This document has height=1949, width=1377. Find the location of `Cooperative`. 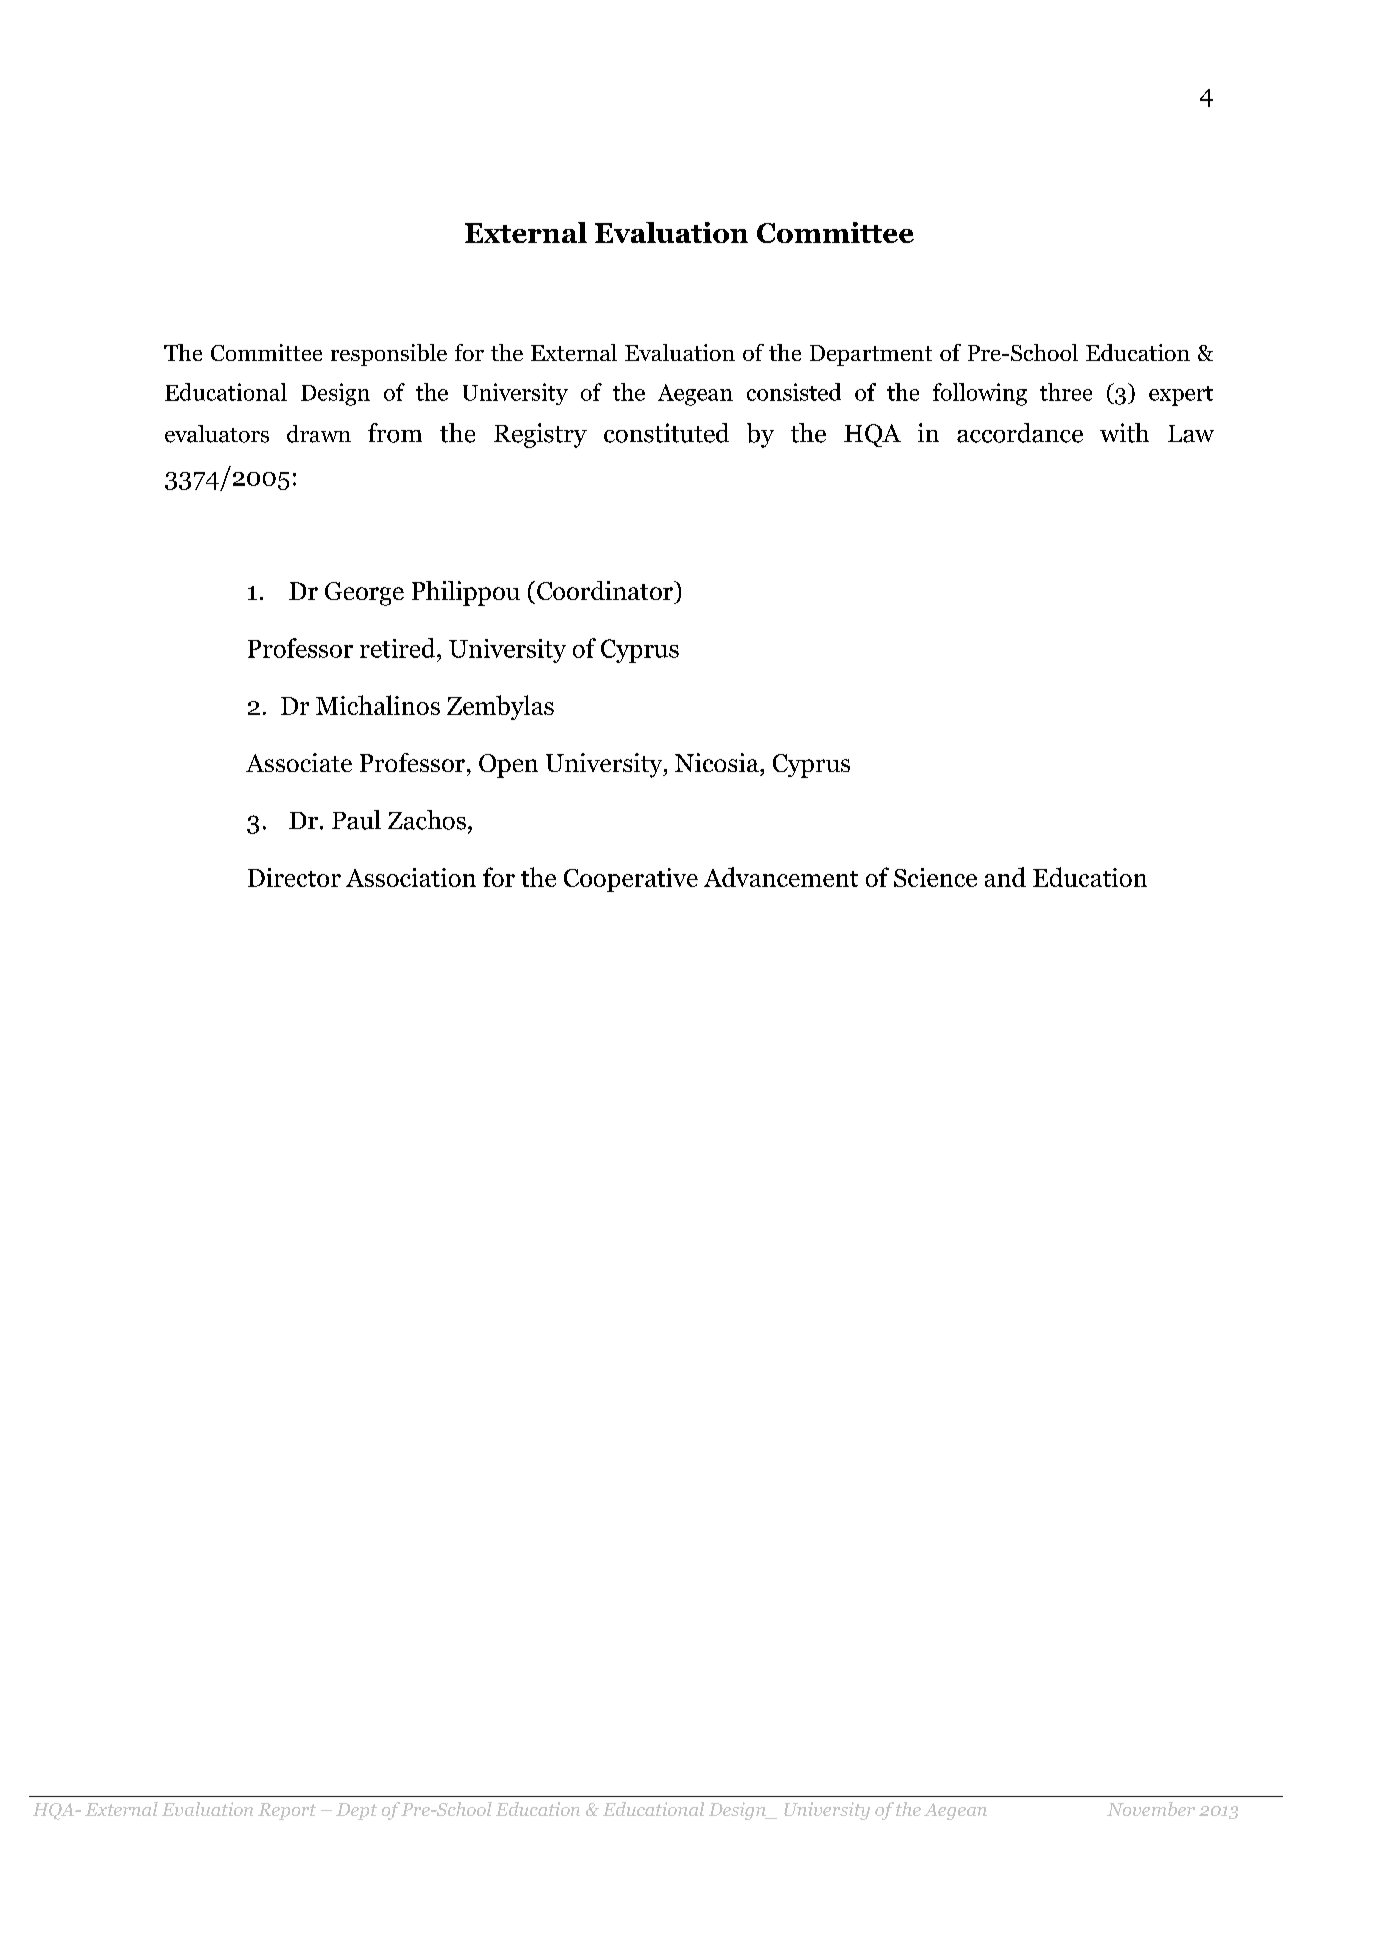

Cooperative is located at coordinates (631, 880).
